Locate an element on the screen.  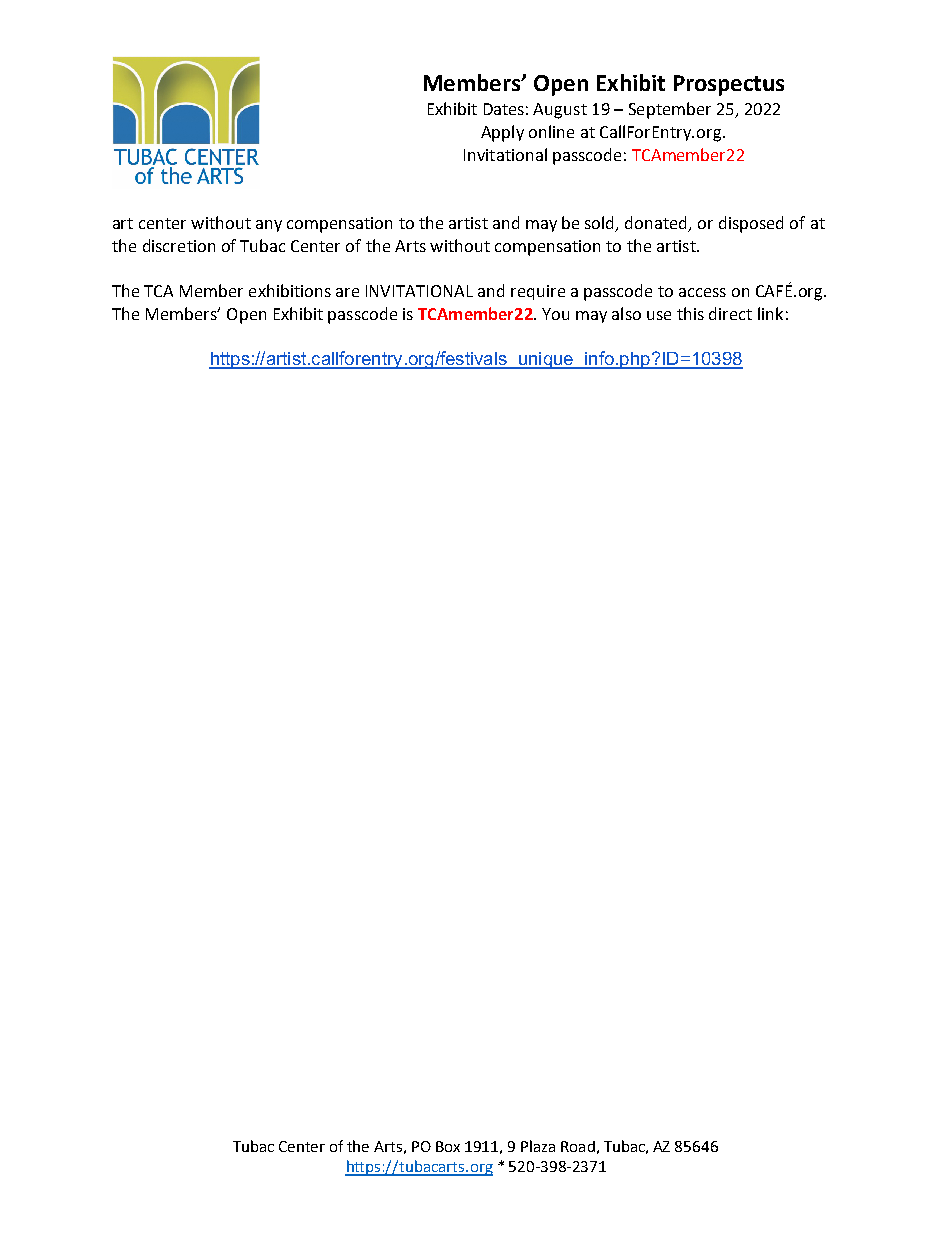
this is located at coordinates (690, 313).
